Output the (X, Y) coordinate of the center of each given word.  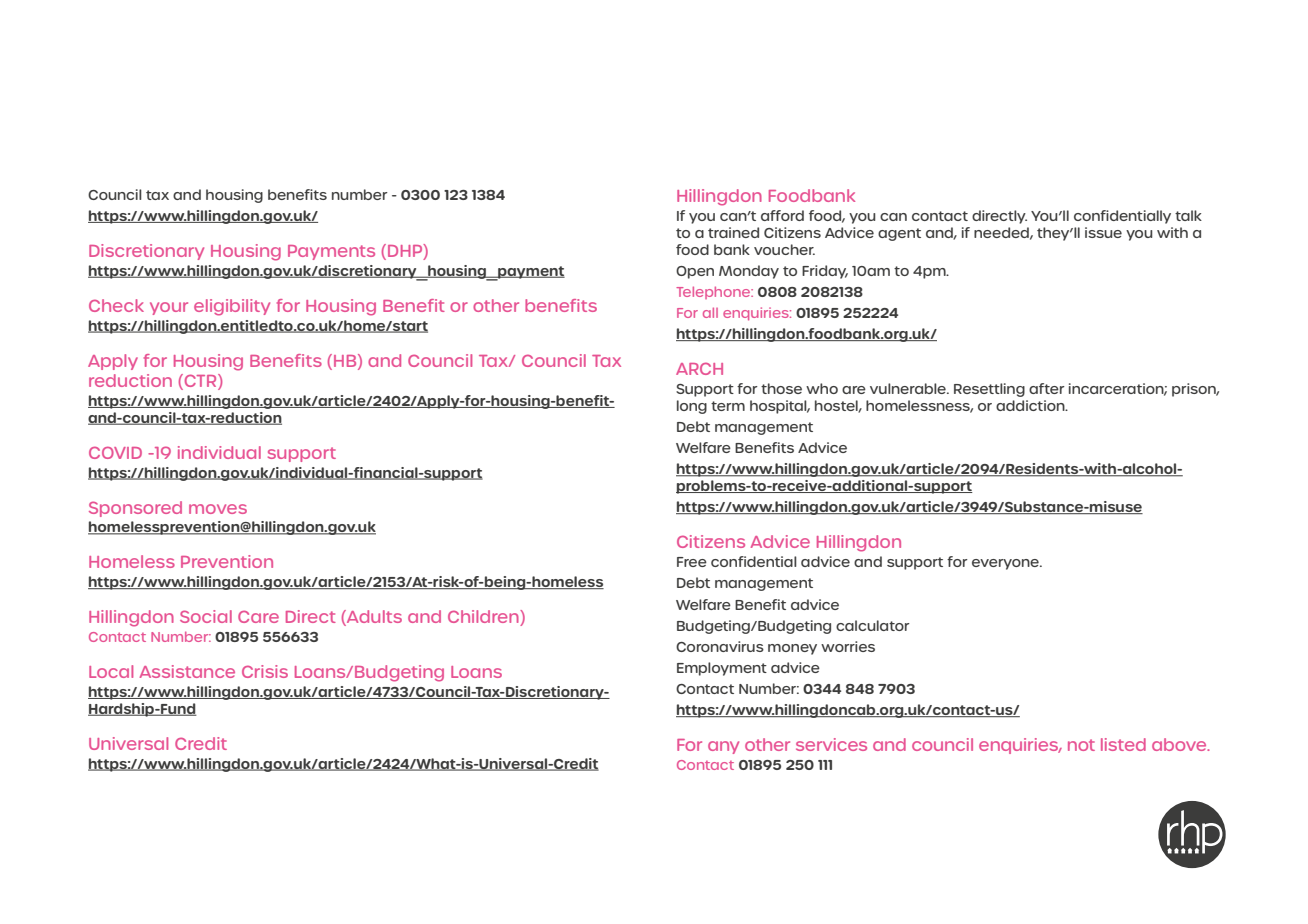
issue (1103, 232)
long (692, 407)
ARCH (699, 368)
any (723, 747)
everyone (1006, 564)
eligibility (232, 307)
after (1047, 388)
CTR (200, 382)
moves (218, 509)
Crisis (265, 671)
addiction (1031, 405)
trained (733, 232)
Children (484, 618)
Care (258, 616)
